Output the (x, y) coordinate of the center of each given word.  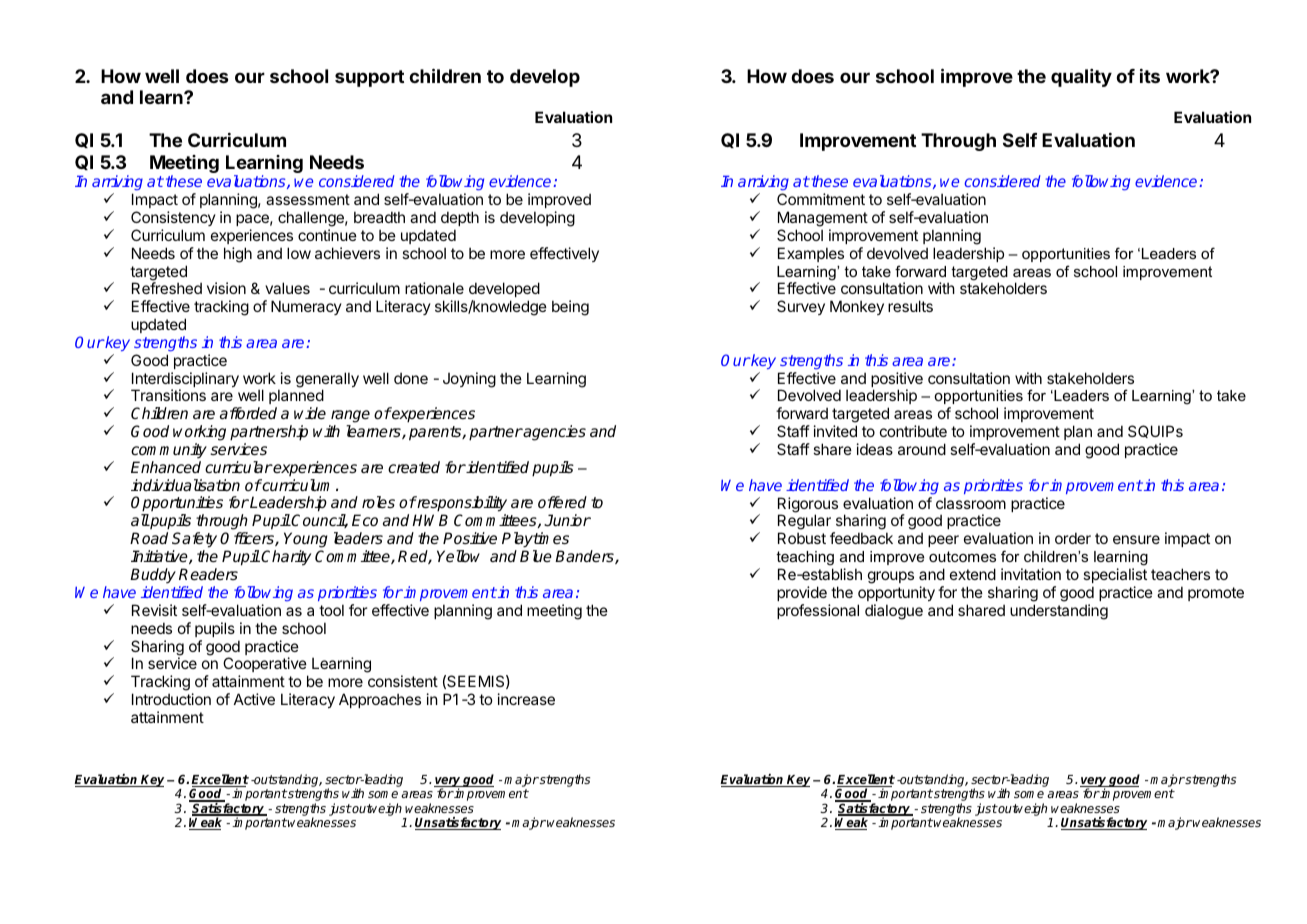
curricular (239, 467)
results (910, 306)
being (570, 308)
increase (526, 699)
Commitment (821, 199)
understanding (1059, 612)
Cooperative (265, 666)
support (369, 78)
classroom (971, 503)
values (287, 288)
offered (562, 502)
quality (1081, 78)
